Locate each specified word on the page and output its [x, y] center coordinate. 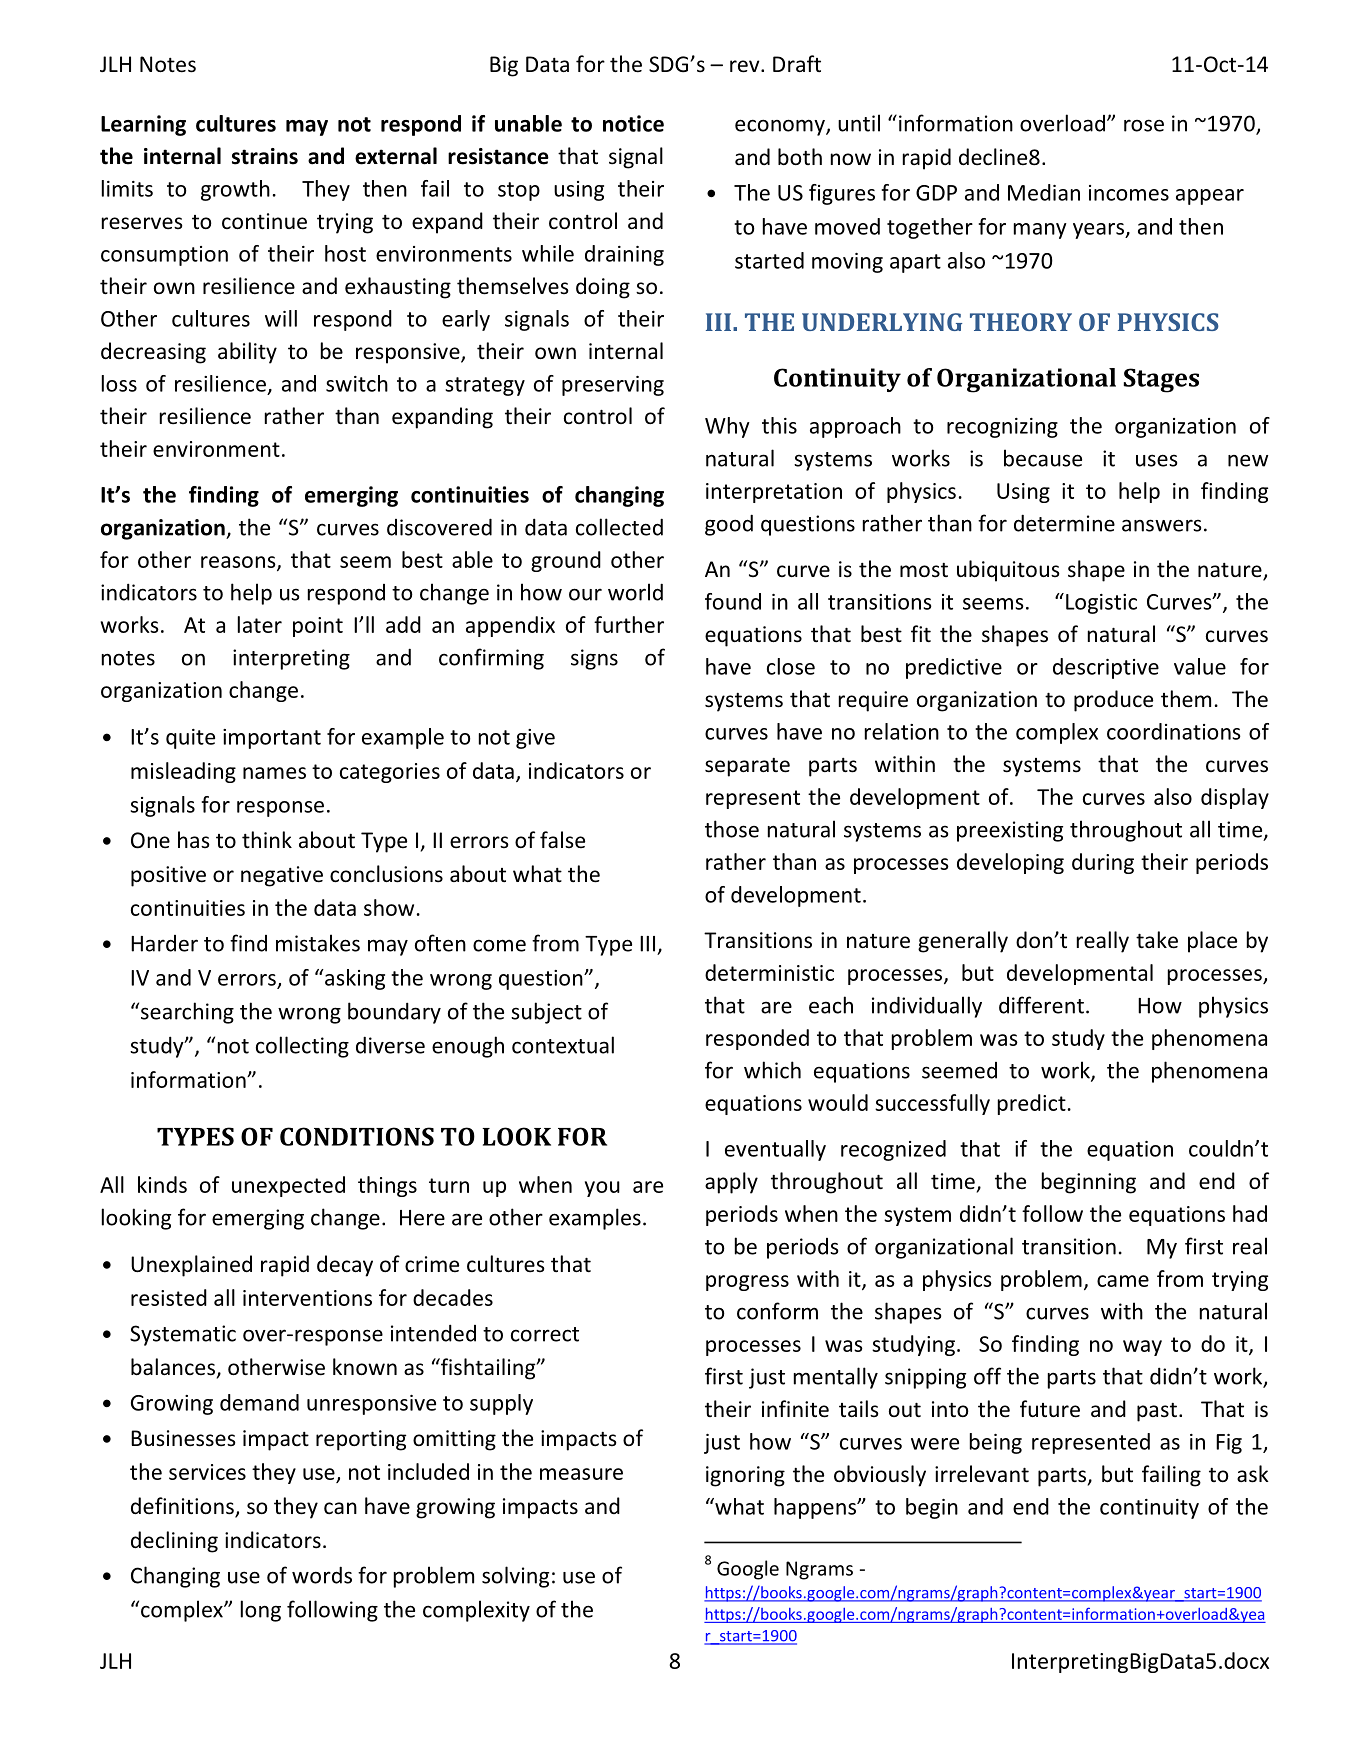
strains [265, 156]
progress [747, 1283]
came [1123, 1281]
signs [594, 659]
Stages [1161, 380]
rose [1144, 125]
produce [1113, 701]
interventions [307, 1298]
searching [187, 1013]
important [272, 739]
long [261, 1611]
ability [247, 353]
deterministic [769, 972]
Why [727, 427]
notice [633, 123]
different [1041, 1005]
